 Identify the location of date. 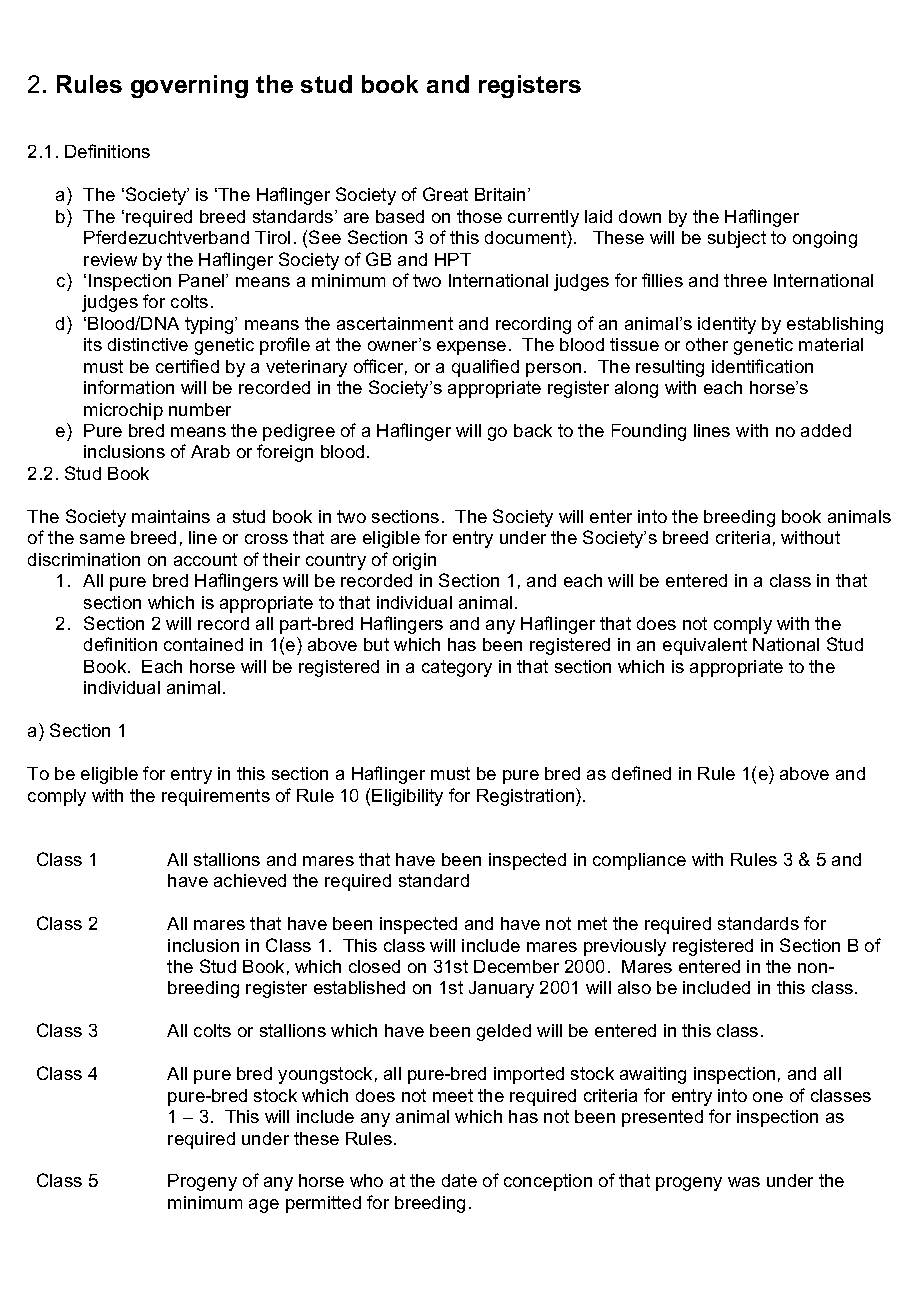
(459, 1180).
